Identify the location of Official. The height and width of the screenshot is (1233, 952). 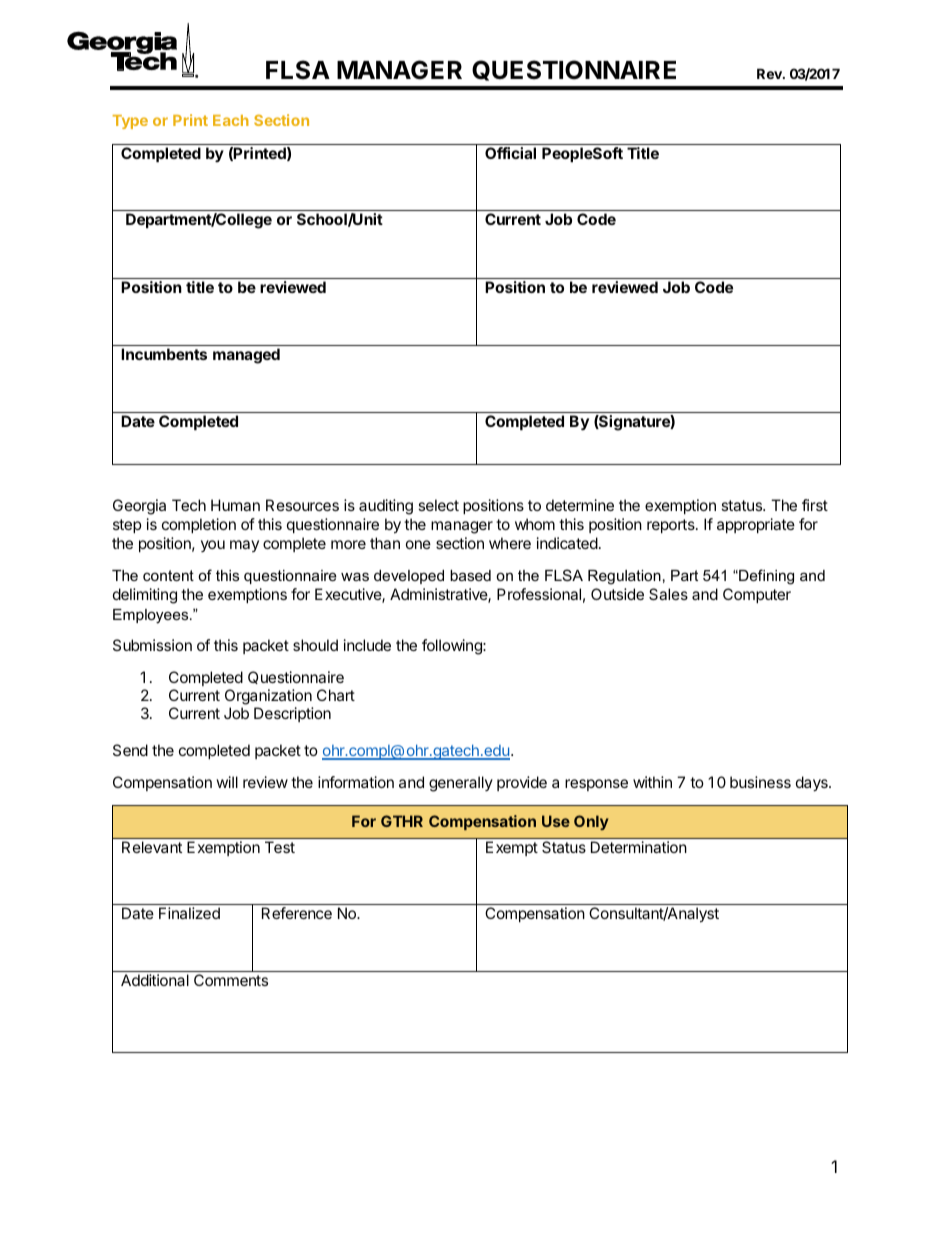
(510, 153).
